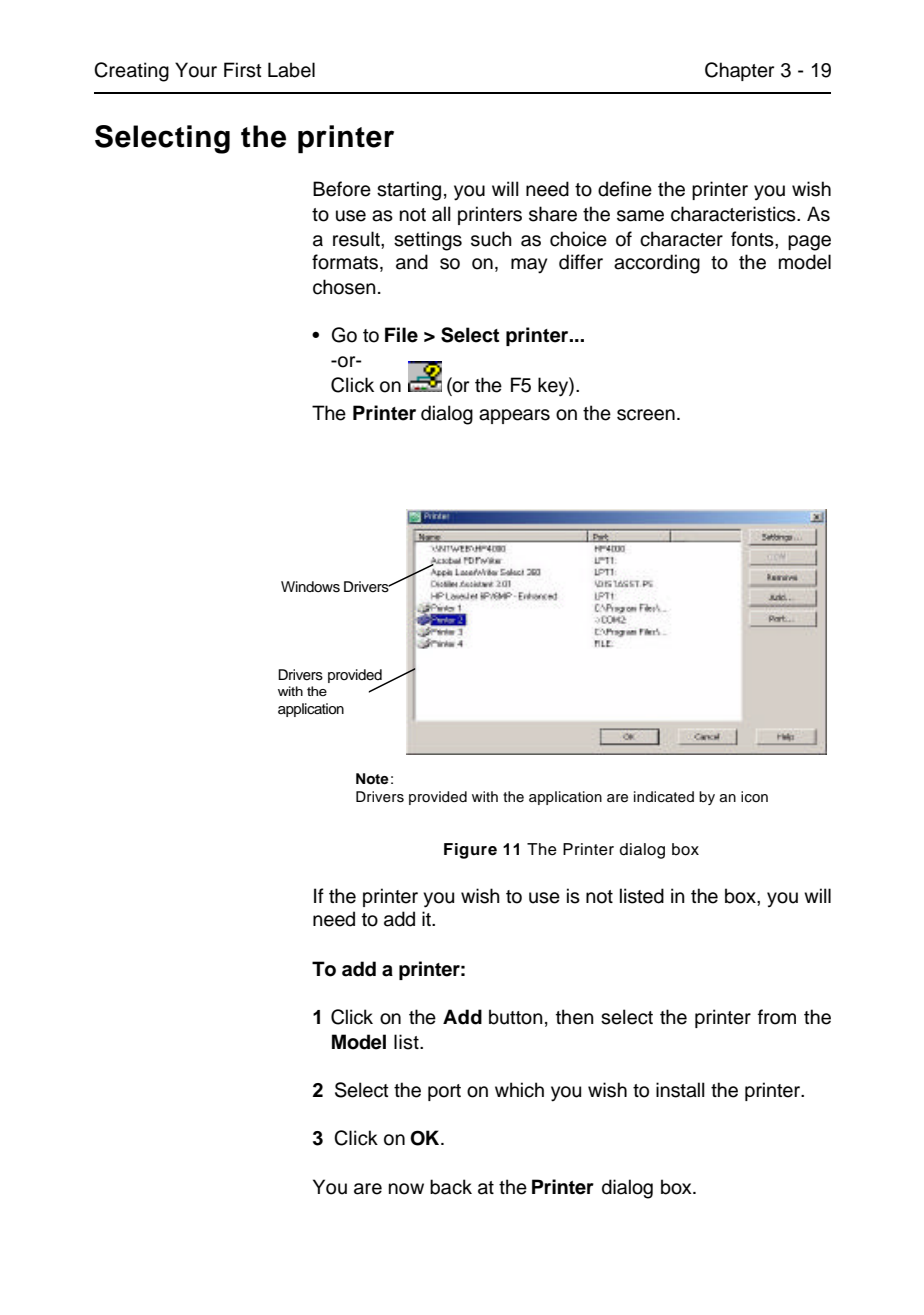  What do you see at coordinates (409, 191) in the screenshot?
I see `starting` at bounding box center [409, 191].
